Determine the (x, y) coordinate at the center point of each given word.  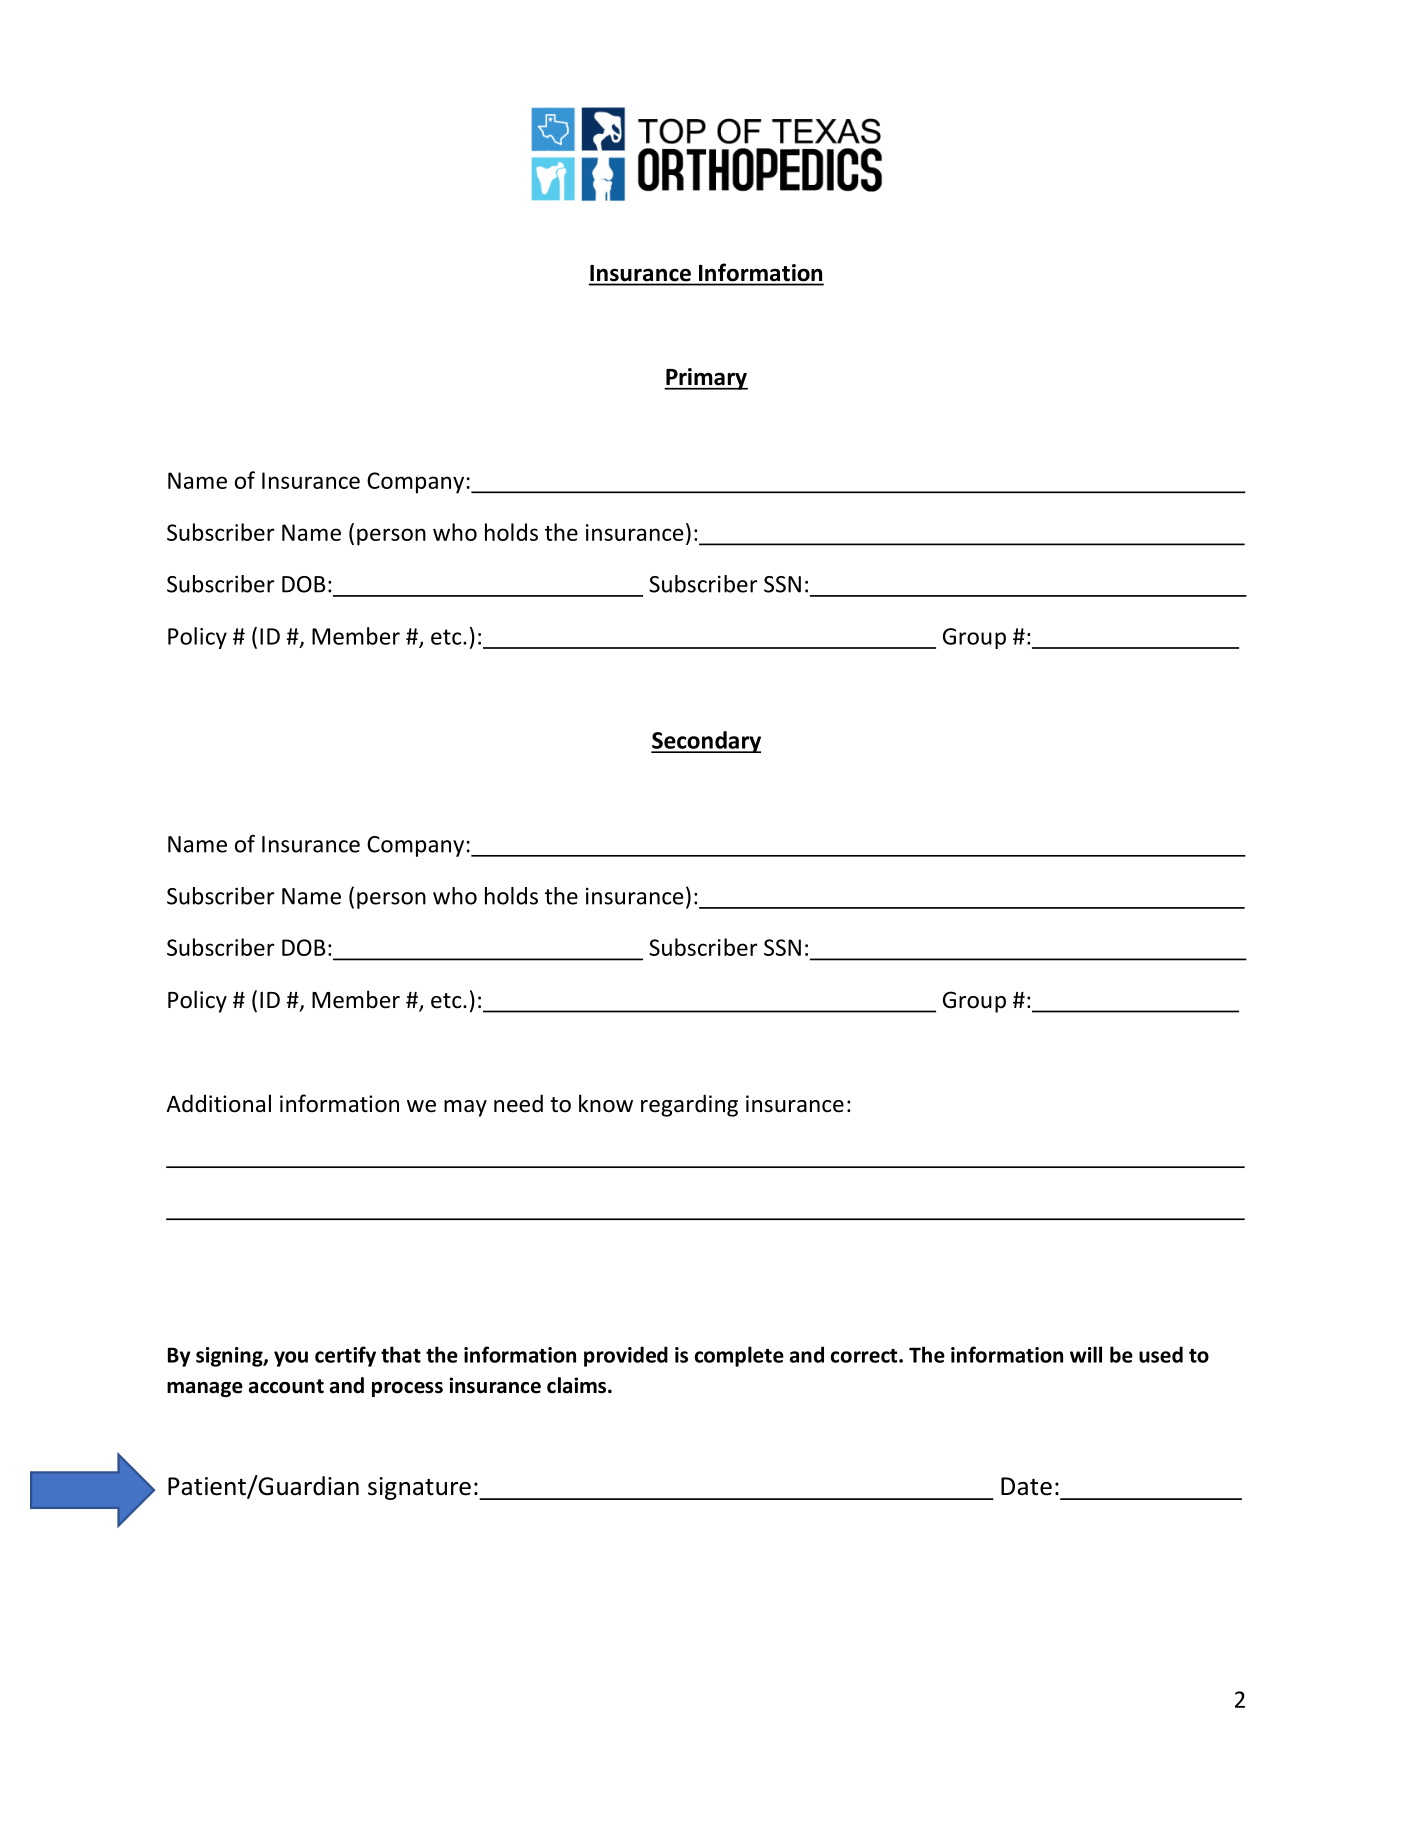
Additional (218, 1103)
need (518, 1103)
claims (576, 1385)
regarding (689, 1105)
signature (419, 1488)
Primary (706, 379)
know (606, 1103)
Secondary (706, 742)
